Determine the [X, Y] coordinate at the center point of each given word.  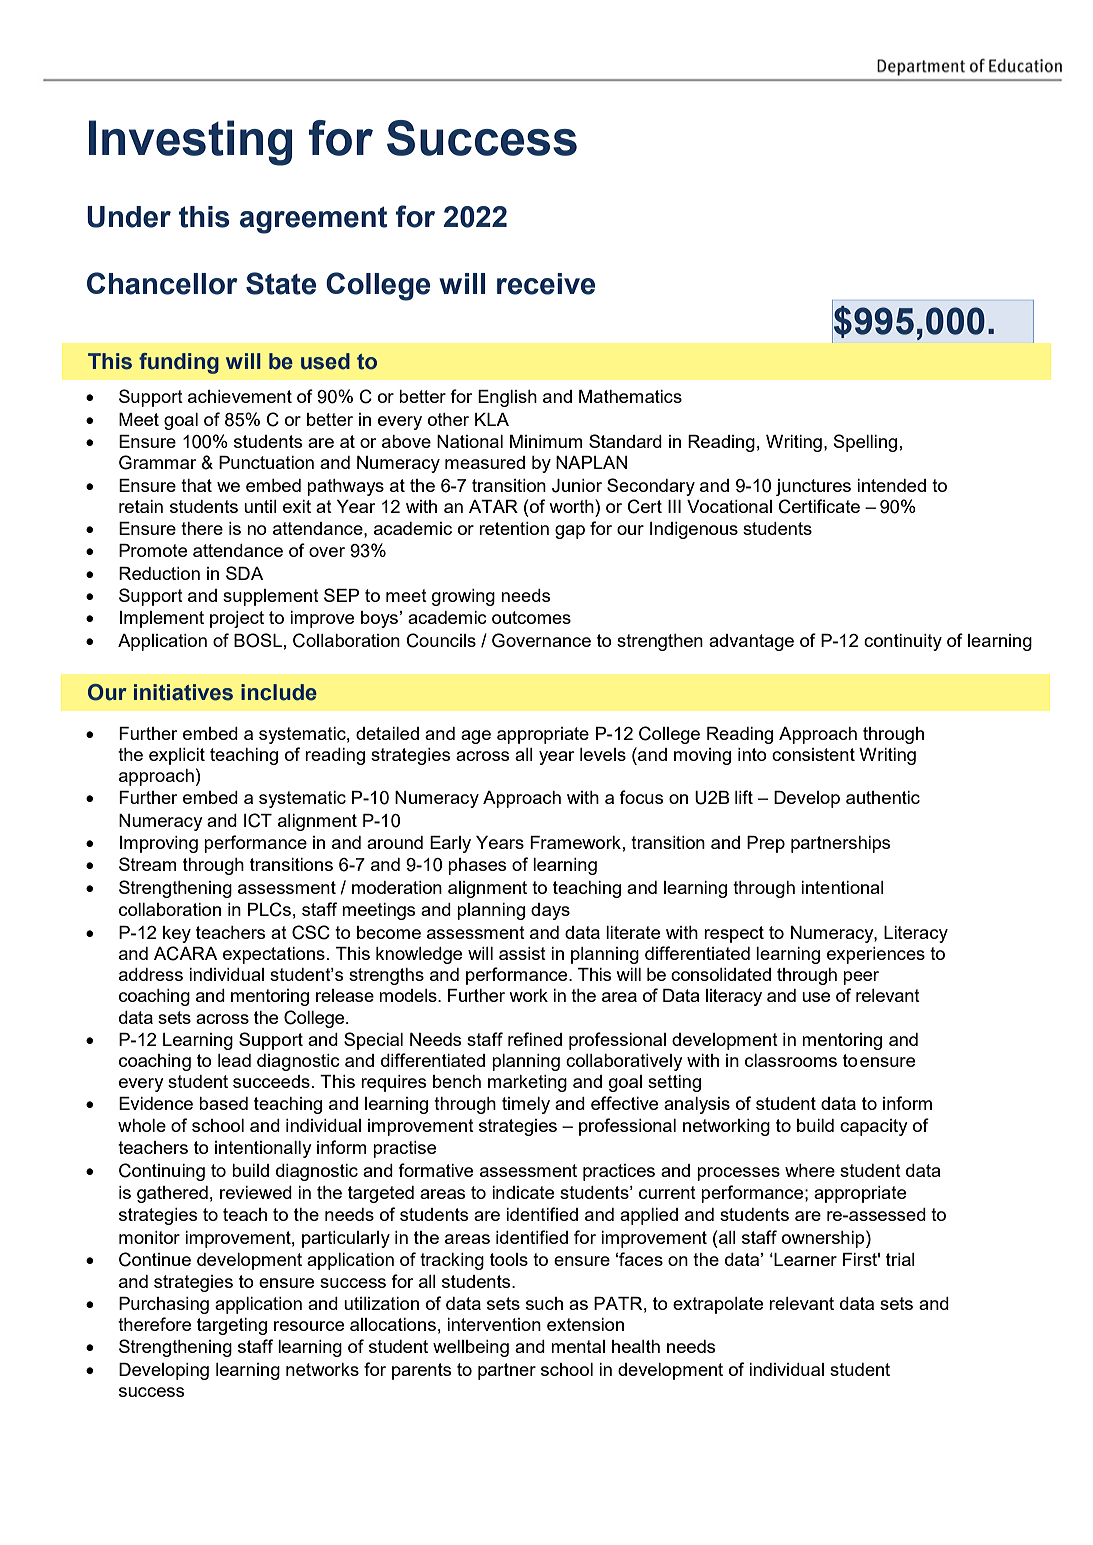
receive [546, 284]
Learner [804, 1259]
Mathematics [630, 396]
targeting [232, 1326]
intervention [494, 1324]
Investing [191, 143]
